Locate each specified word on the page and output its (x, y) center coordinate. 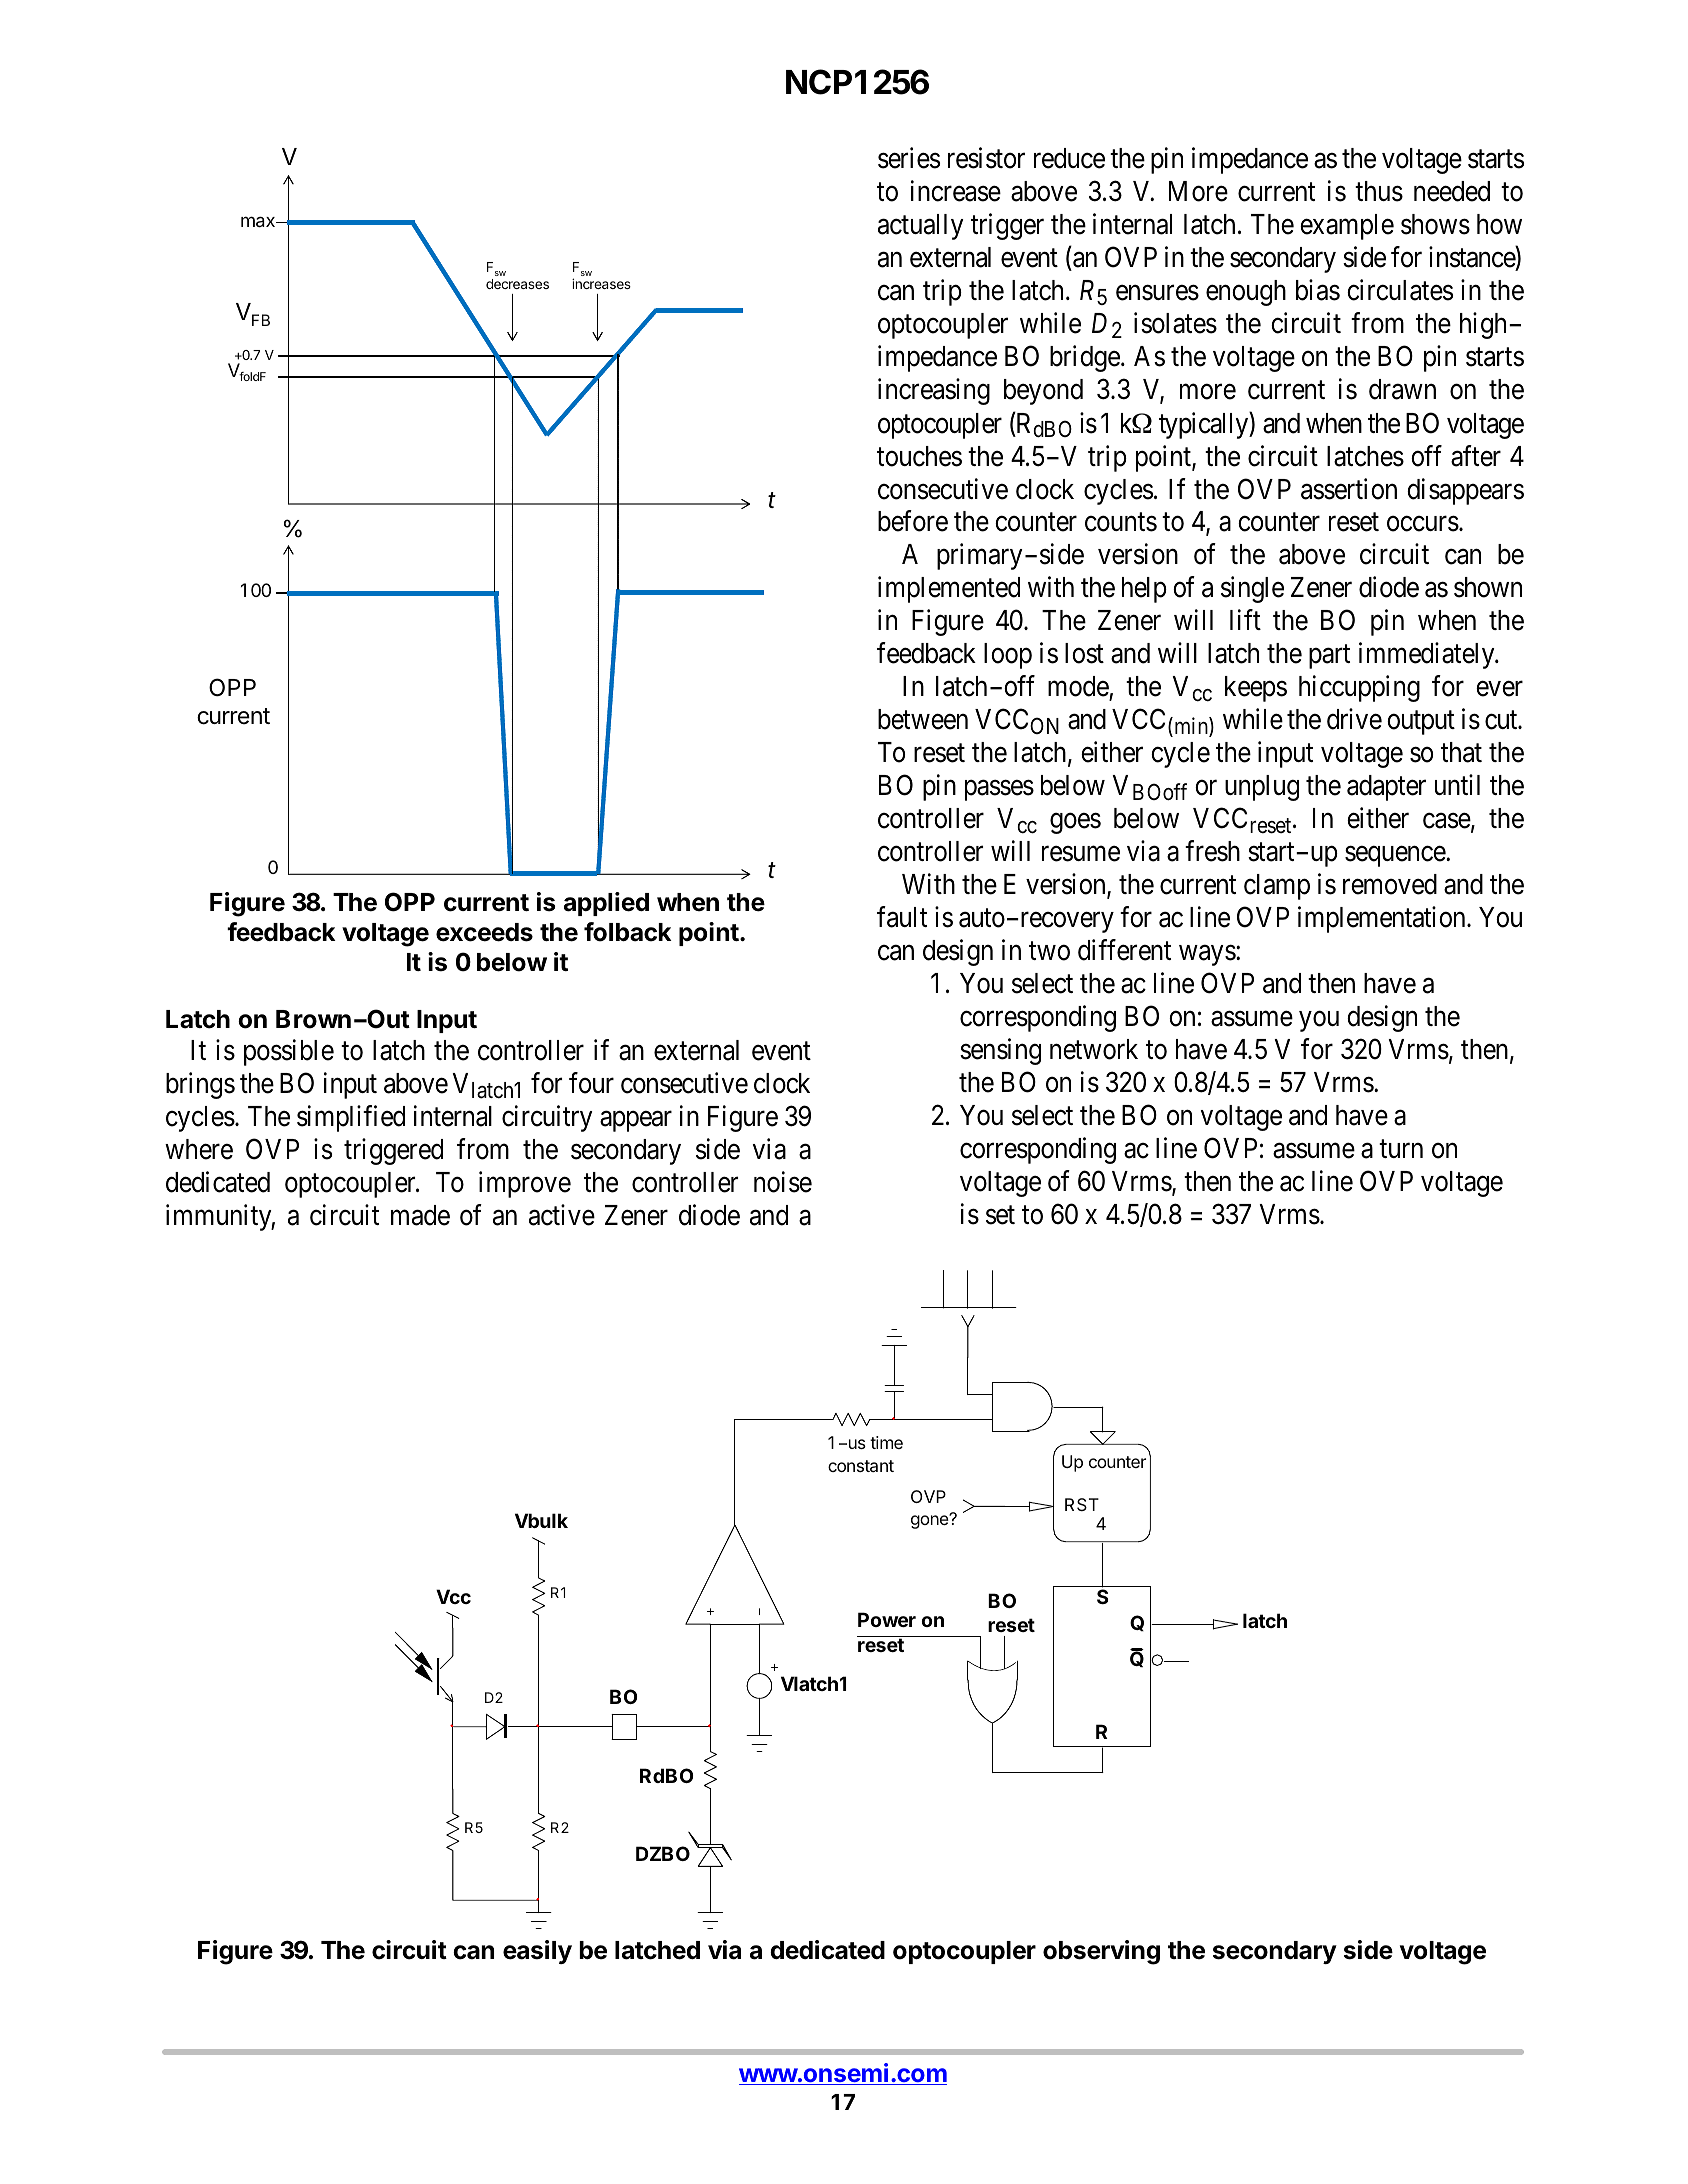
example (1347, 227)
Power (887, 1619)
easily (537, 1952)
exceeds (484, 932)
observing (1101, 1952)
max (259, 222)
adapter (1386, 788)
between (923, 719)
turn (1401, 1149)
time (886, 1442)
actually (920, 227)
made (420, 1215)
